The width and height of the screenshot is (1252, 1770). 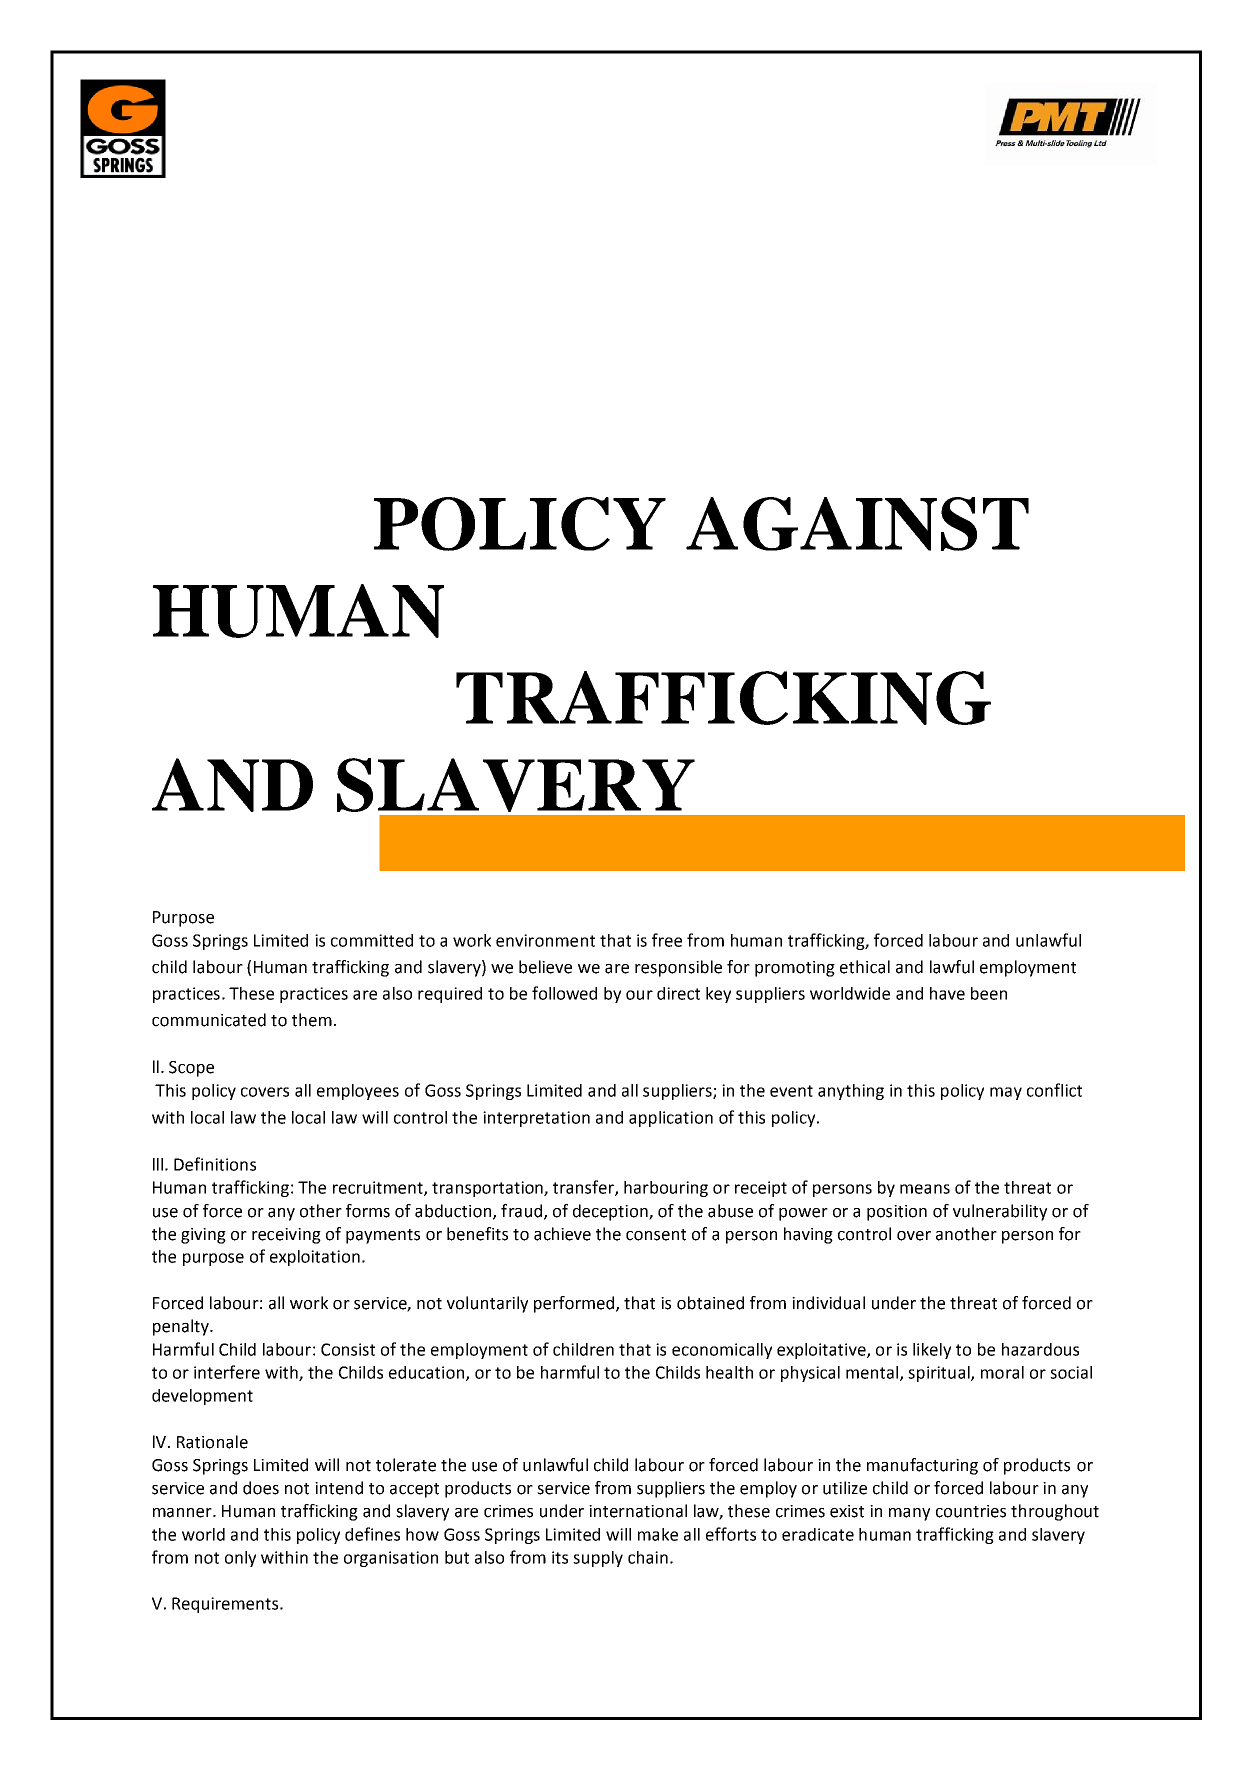 What do you see at coordinates (1006, 1093) in the screenshot?
I see `may` at bounding box center [1006, 1093].
